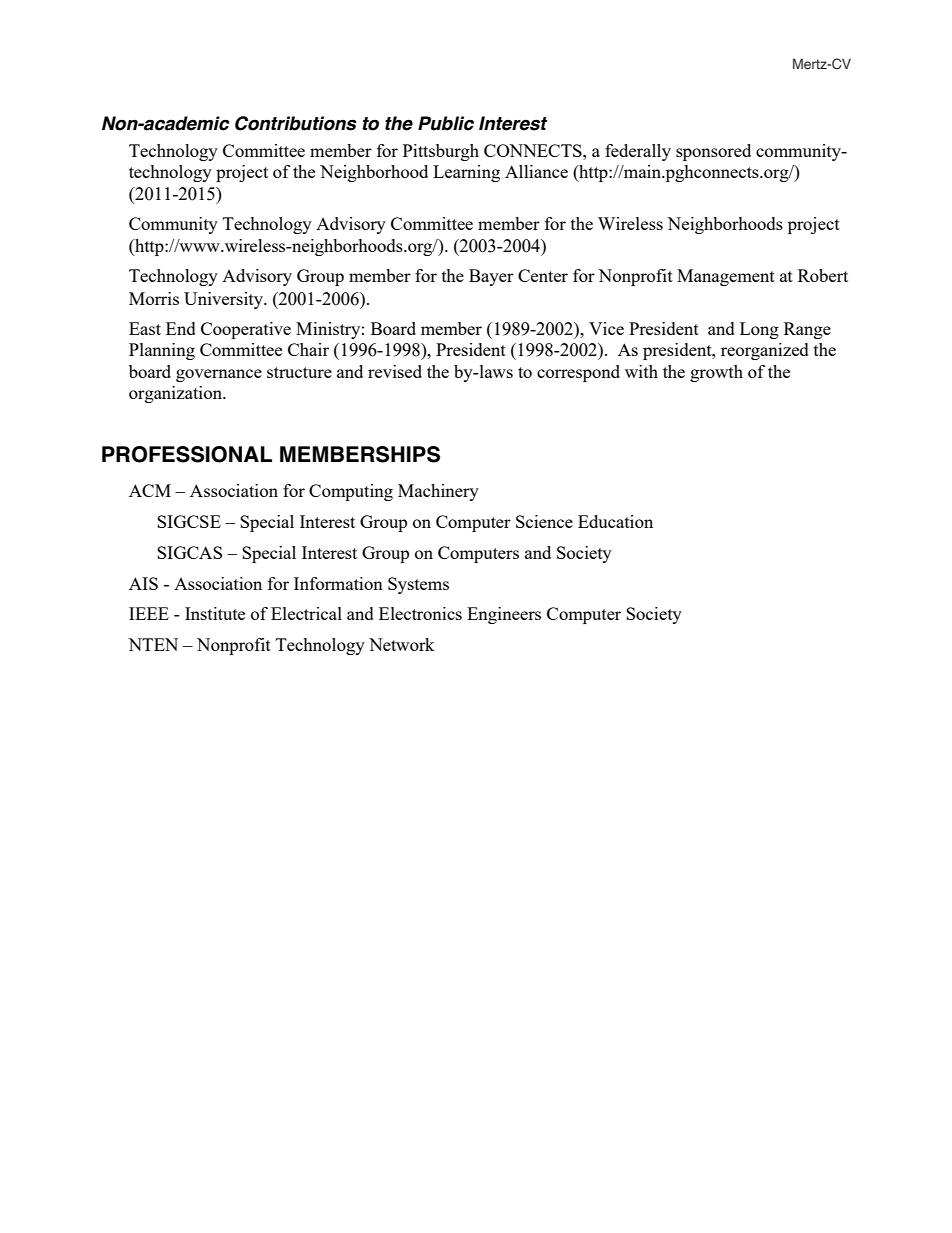 The height and width of the screenshot is (1233, 952). What do you see at coordinates (504, 615) in the screenshot?
I see `Engineers` at bounding box center [504, 615].
